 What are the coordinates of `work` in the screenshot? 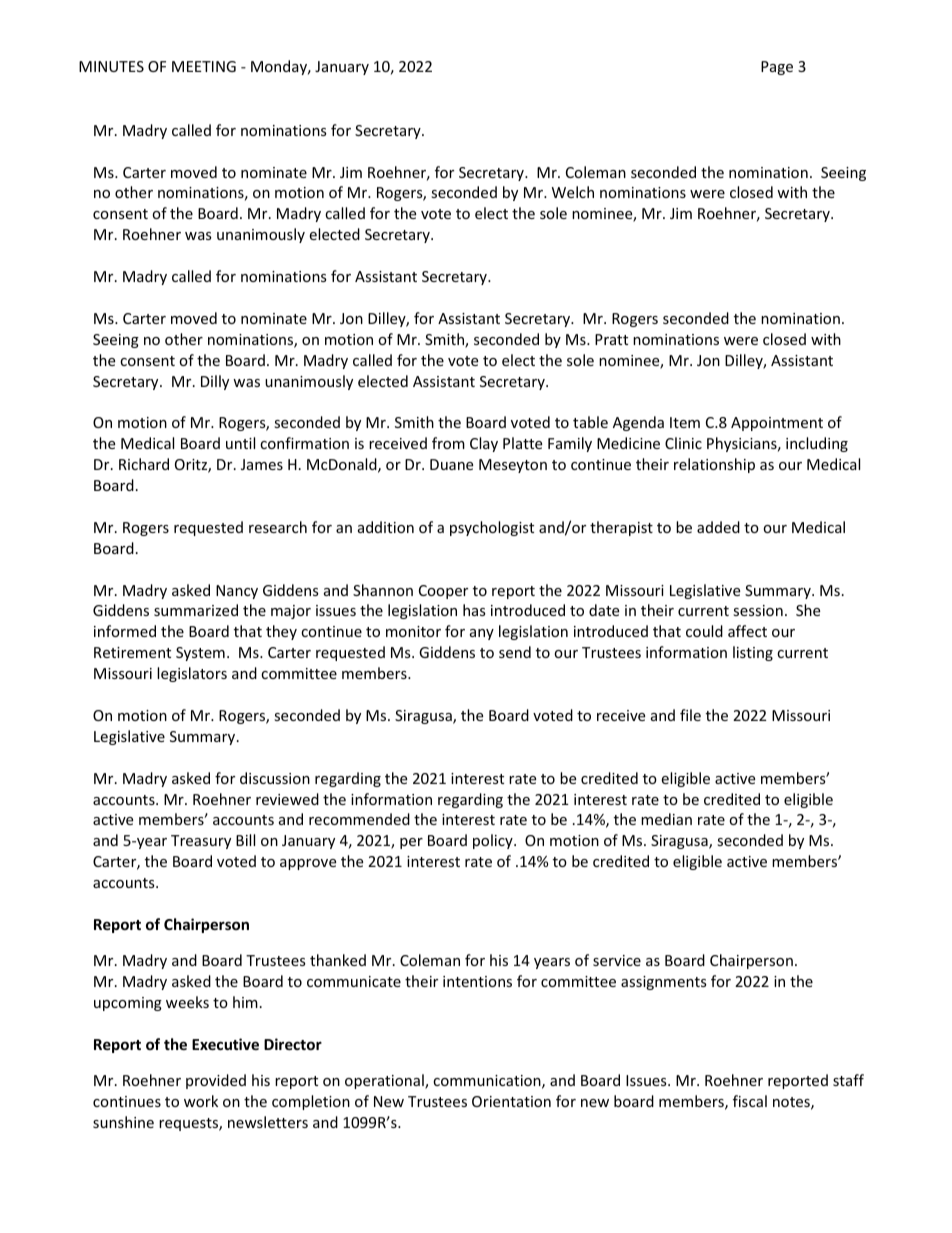 It's located at (201, 1101).
